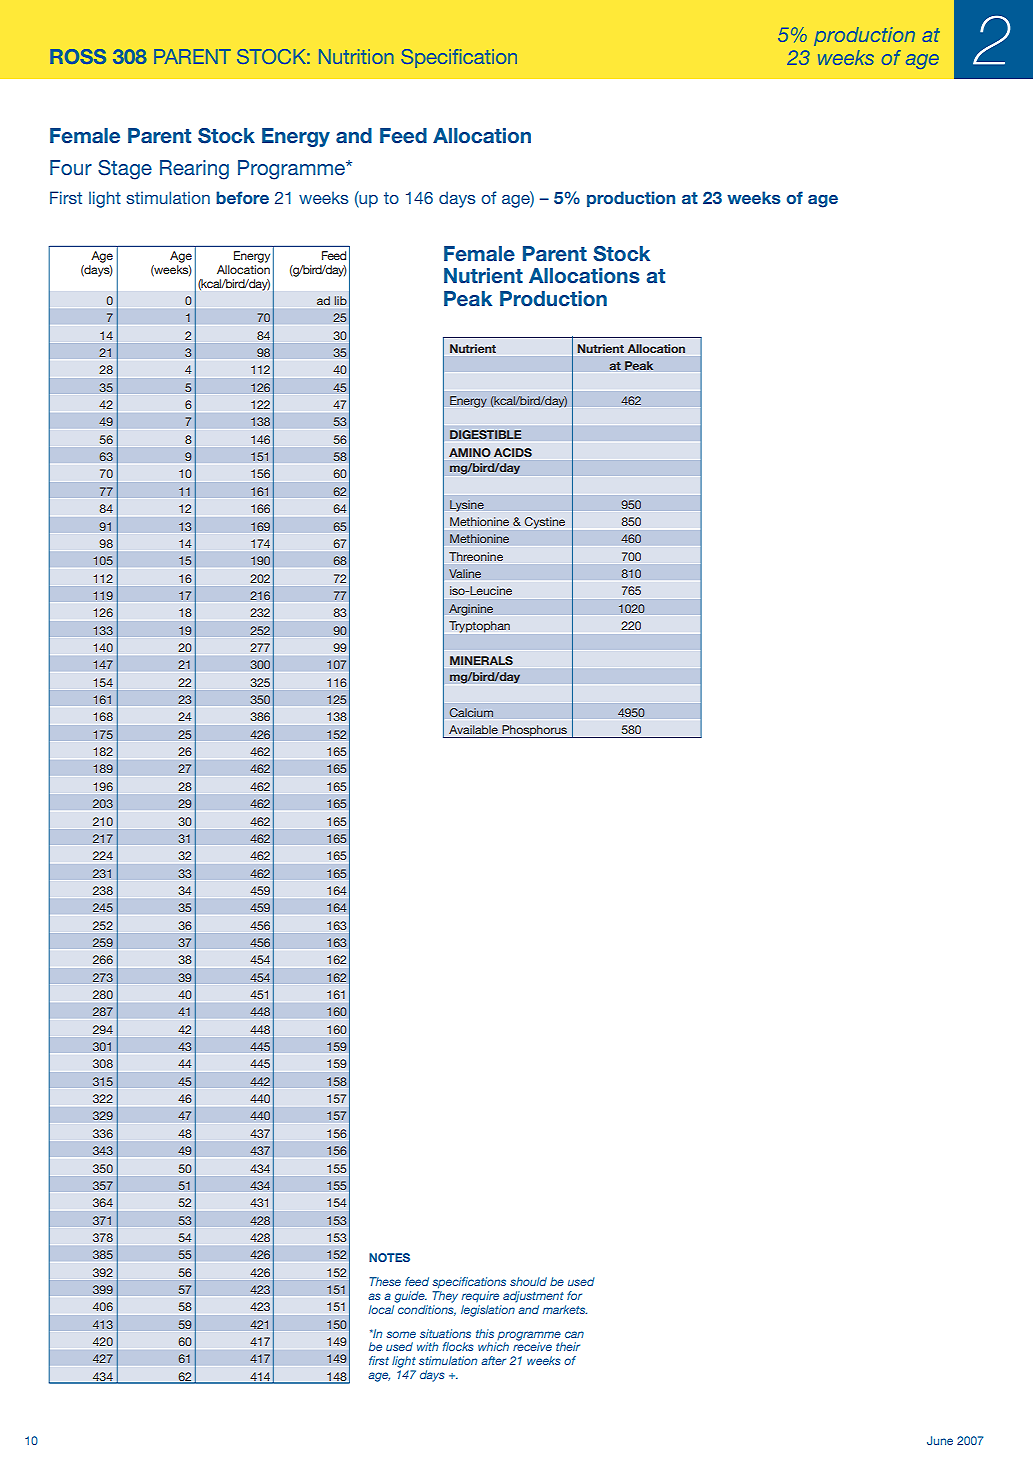  What do you see at coordinates (194, 170) in the page?
I see `Rearing` at bounding box center [194, 170].
